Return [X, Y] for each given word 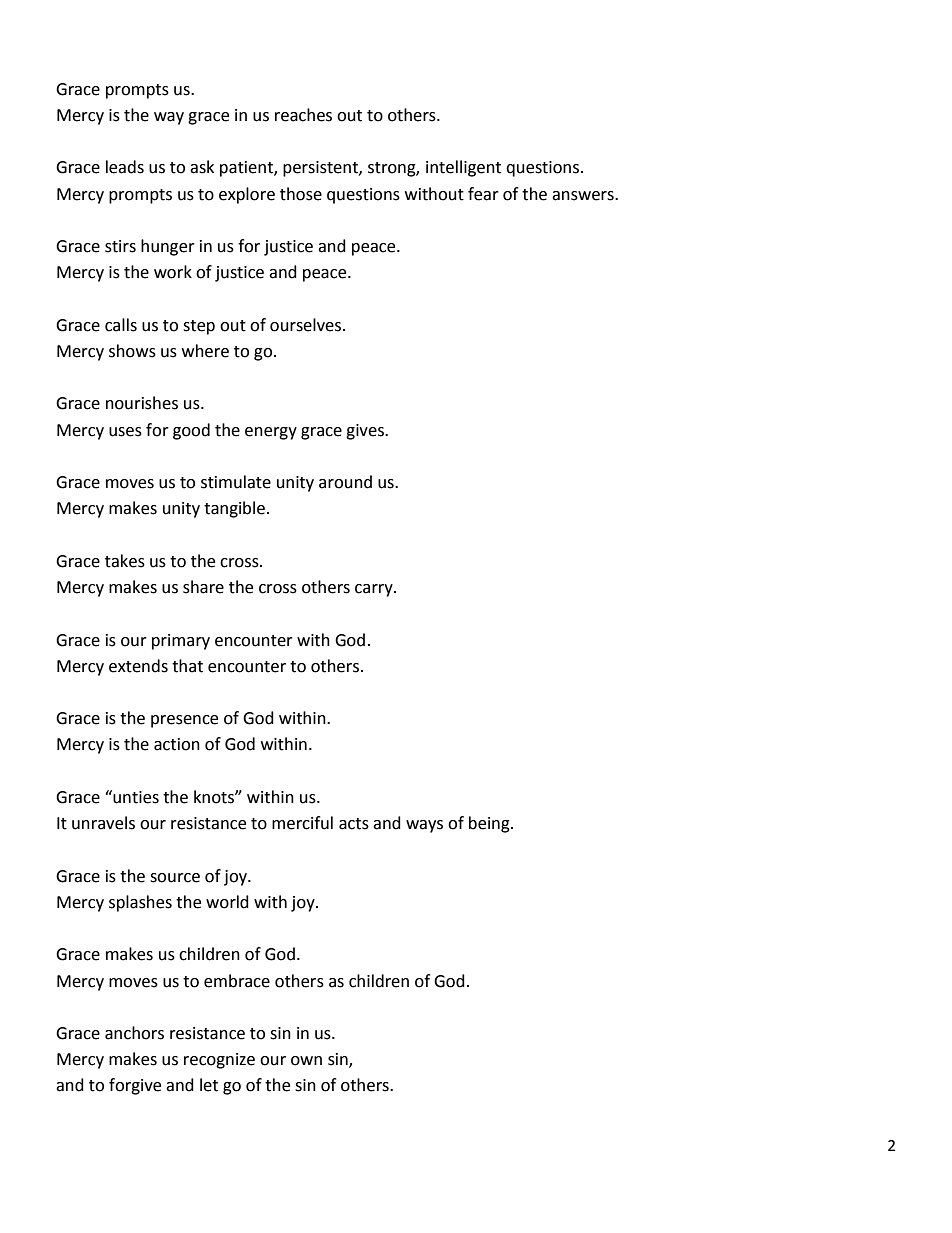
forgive [135, 1086]
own [306, 1061]
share [203, 587]
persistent [321, 169]
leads [125, 167]
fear [483, 194]
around [345, 482]
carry [375, 590]
